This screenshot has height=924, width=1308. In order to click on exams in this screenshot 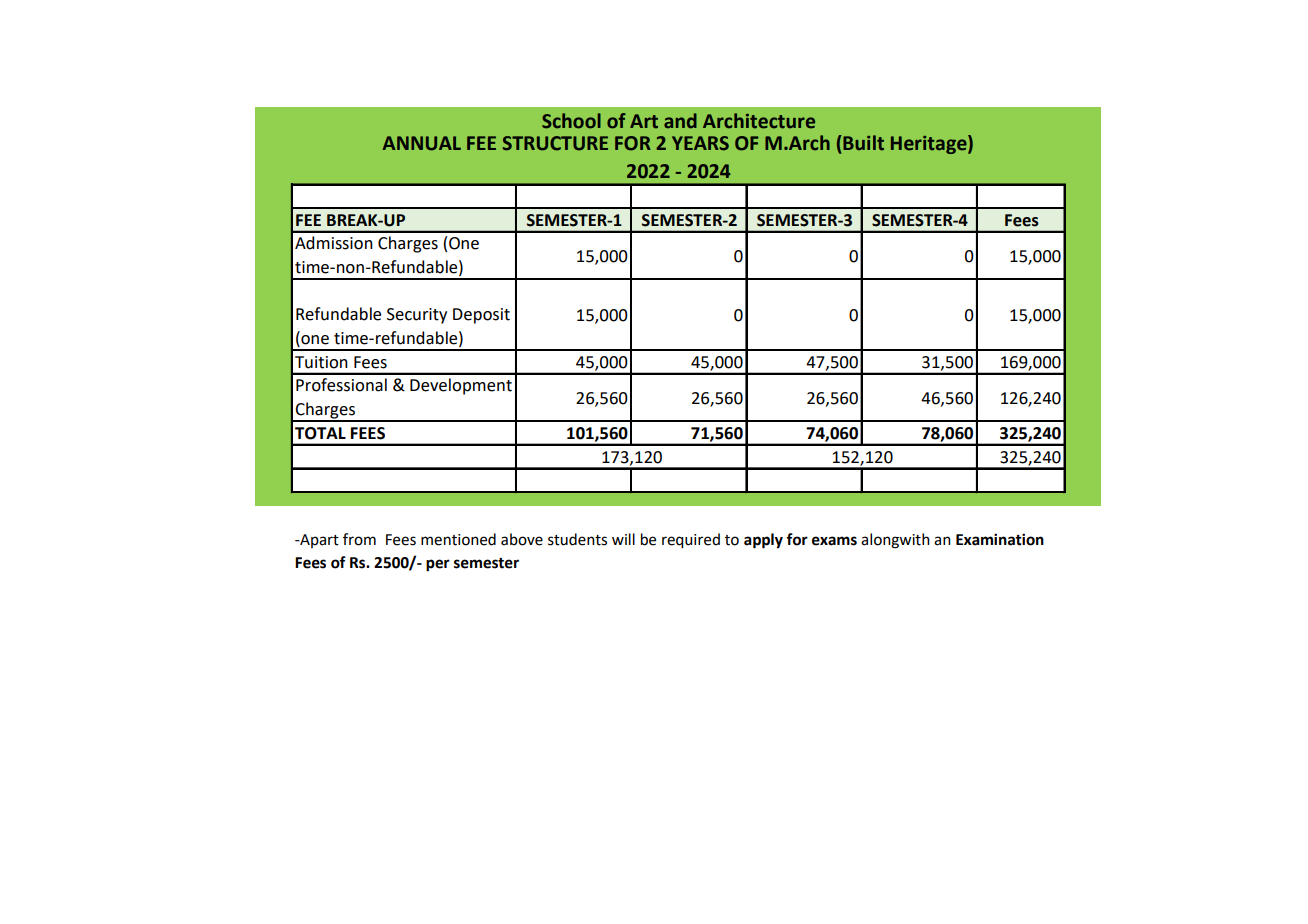, I will do `click(834, 541)`.
